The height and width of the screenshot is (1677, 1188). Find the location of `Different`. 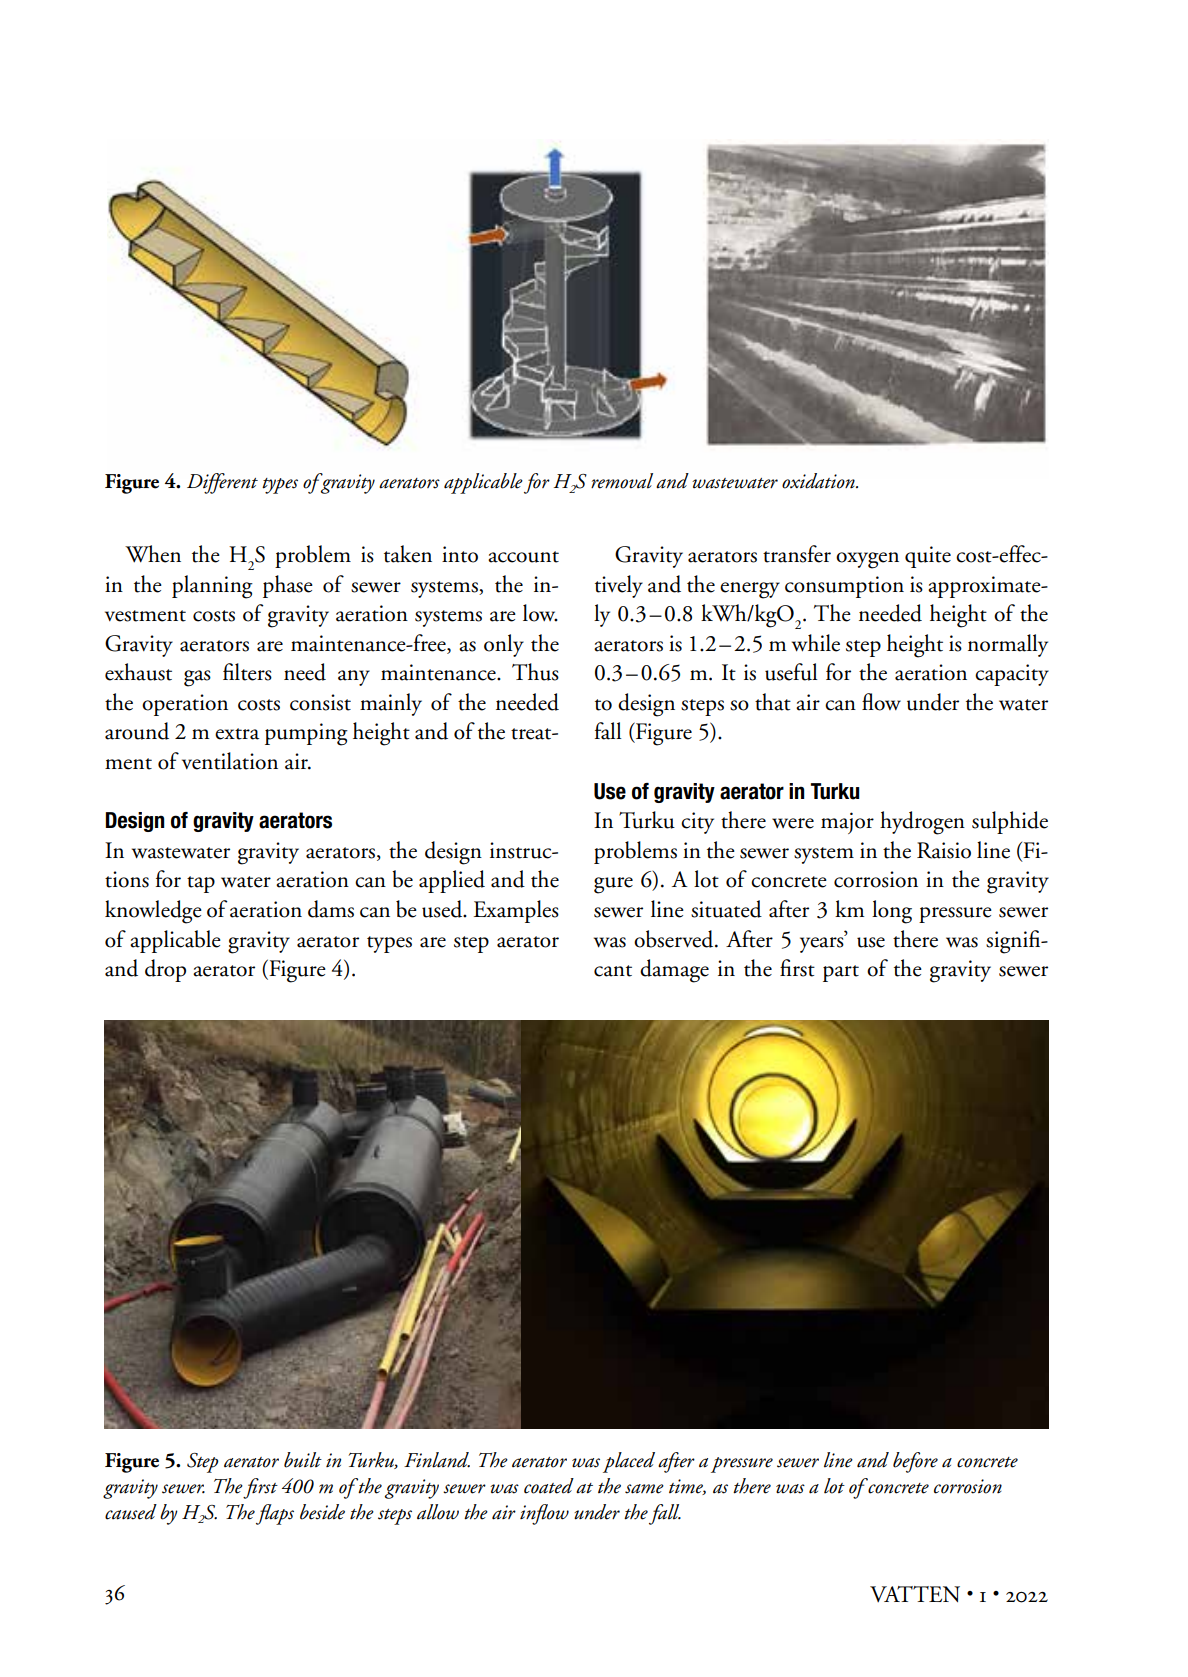

Different is located at coordinates (222, 483).
